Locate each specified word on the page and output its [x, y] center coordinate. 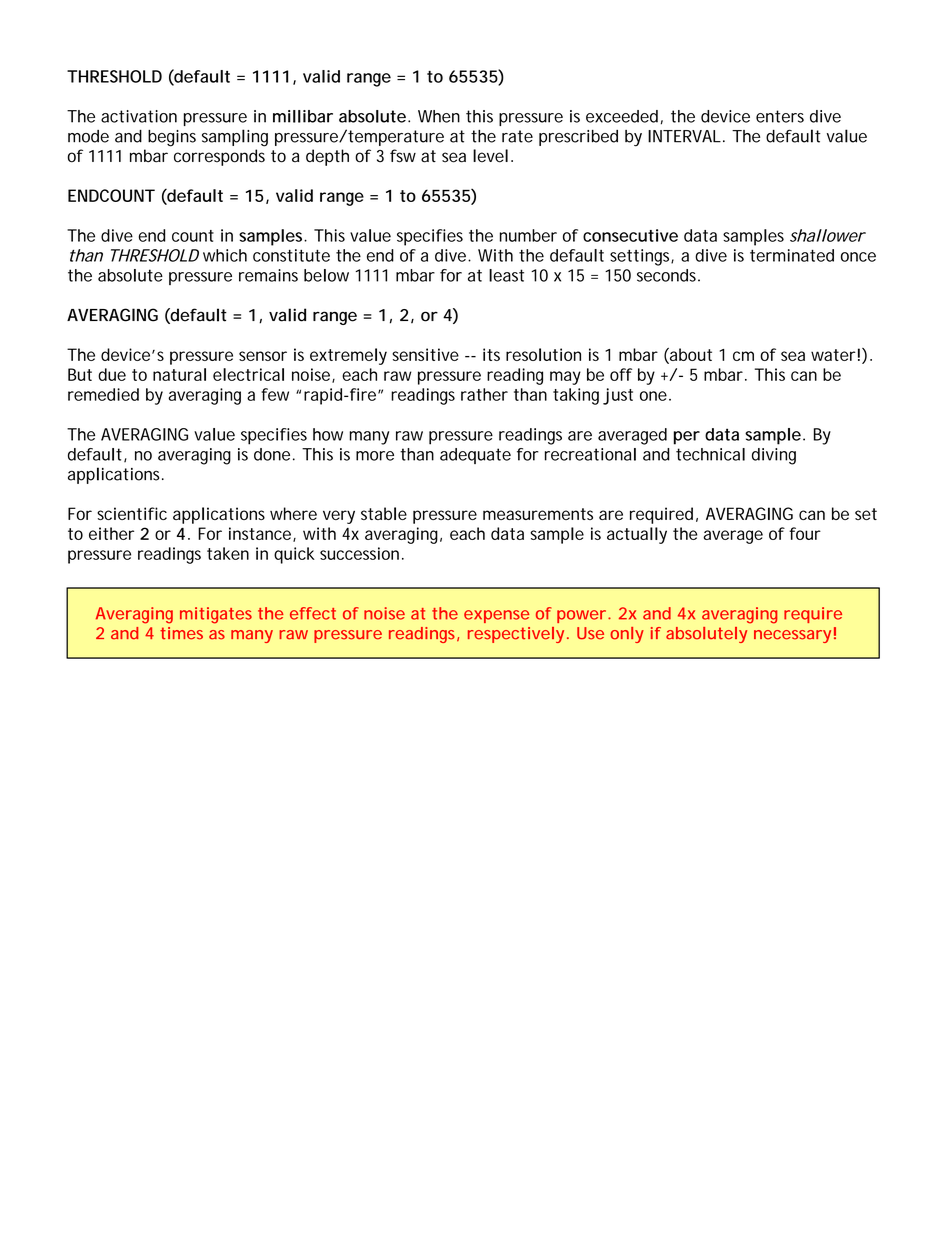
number [528, 235]
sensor [263, 356]
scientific [132, 513]
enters [780, 116]
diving [774, 456]
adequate [475, 456]
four [805, 533]
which [225, 255]
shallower [828, 235]
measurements [538, 514]
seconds [668, 275]
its [491, 354]
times [181, 633]
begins [172, 138]
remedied [103, 394]
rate [517, 136]
